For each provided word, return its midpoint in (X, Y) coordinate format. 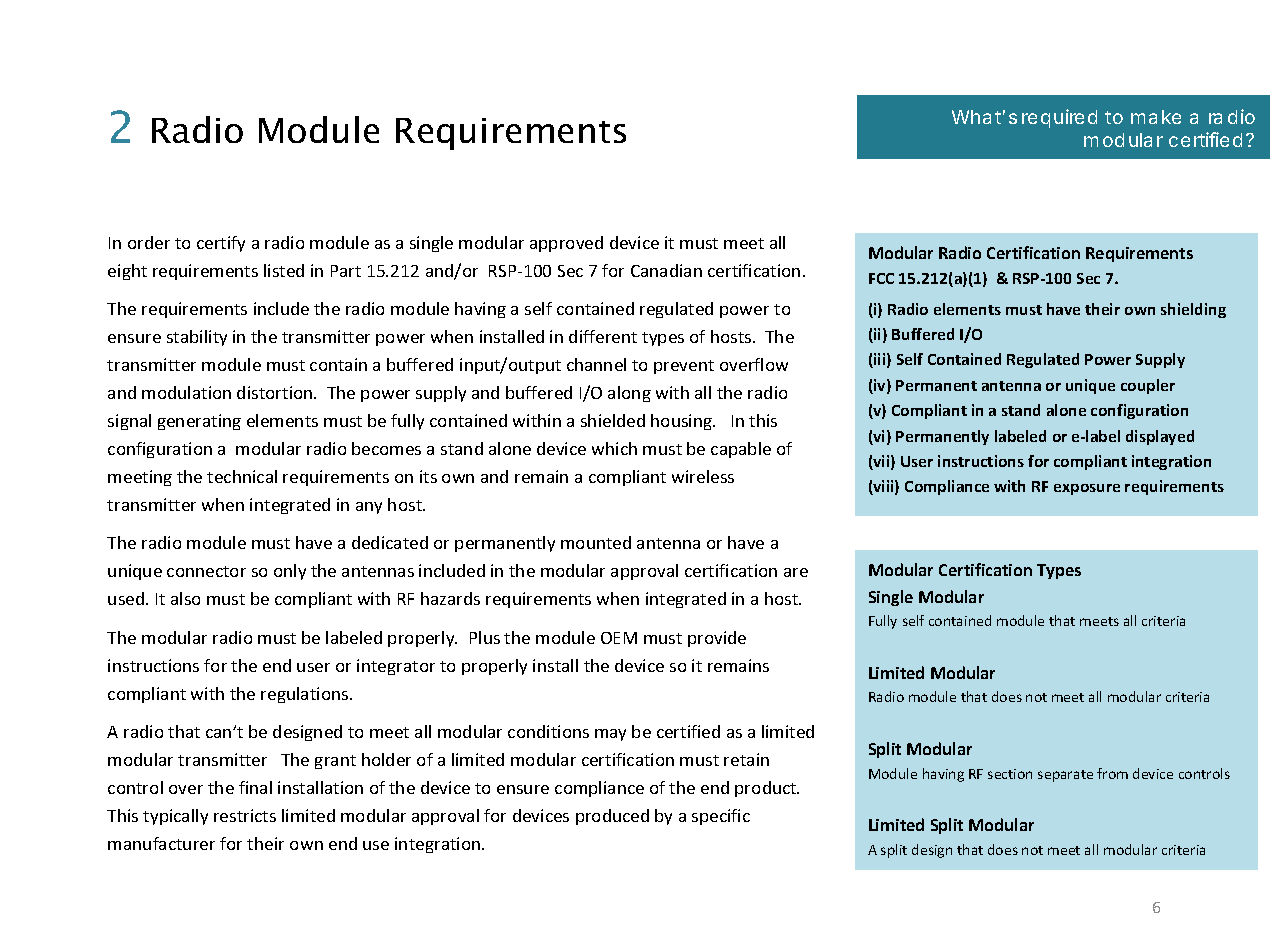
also (185, 598)
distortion (276, 392)
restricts (245, 815)
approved (566, 244)
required (1059, 118)
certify (221, 244)
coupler (1148, 386)
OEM (619, 638)
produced (612, 817)
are (796, 572)
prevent (684, 367)
